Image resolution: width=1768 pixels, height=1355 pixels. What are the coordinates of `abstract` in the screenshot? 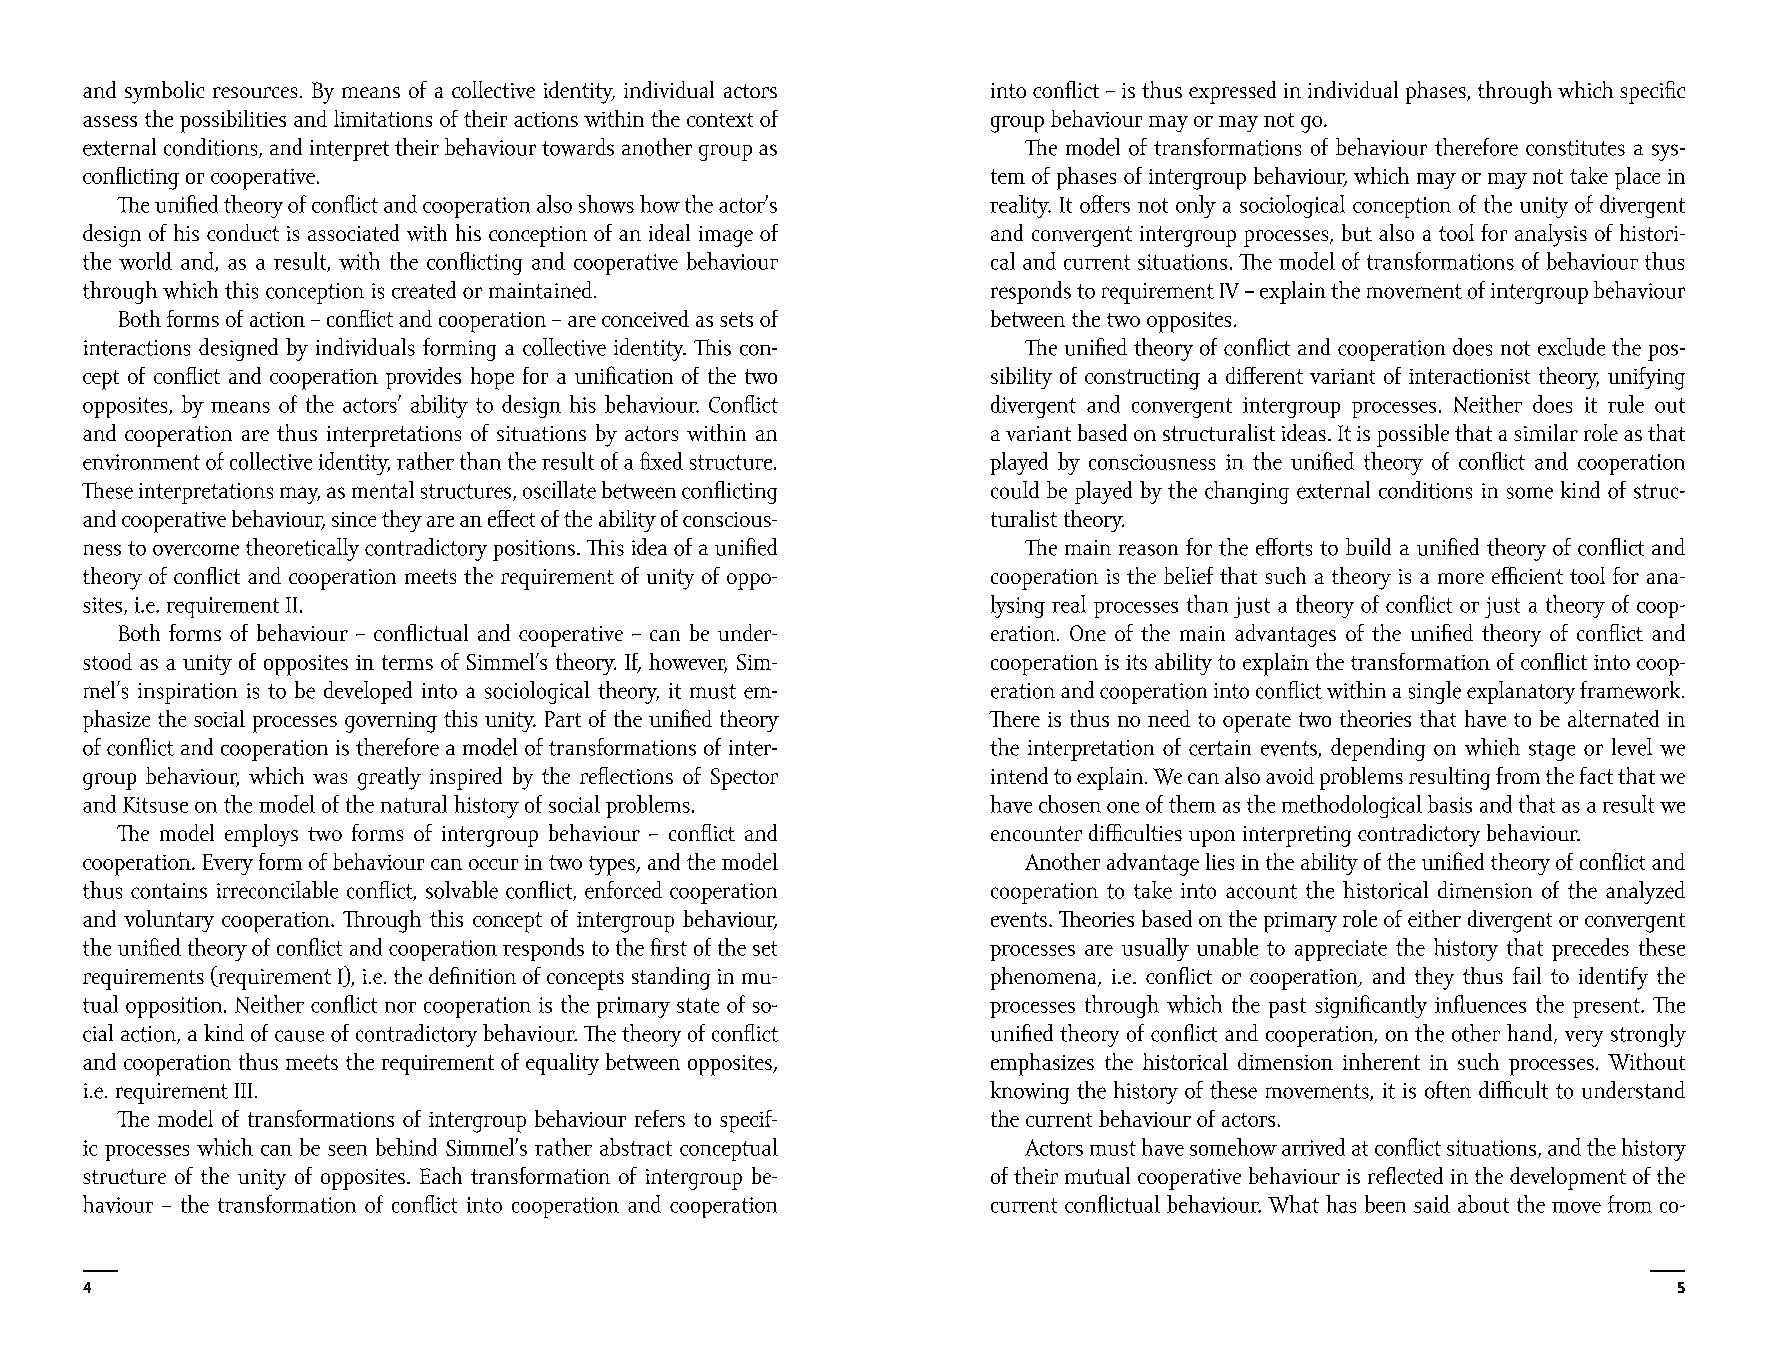 It's located at (636, 1147).
